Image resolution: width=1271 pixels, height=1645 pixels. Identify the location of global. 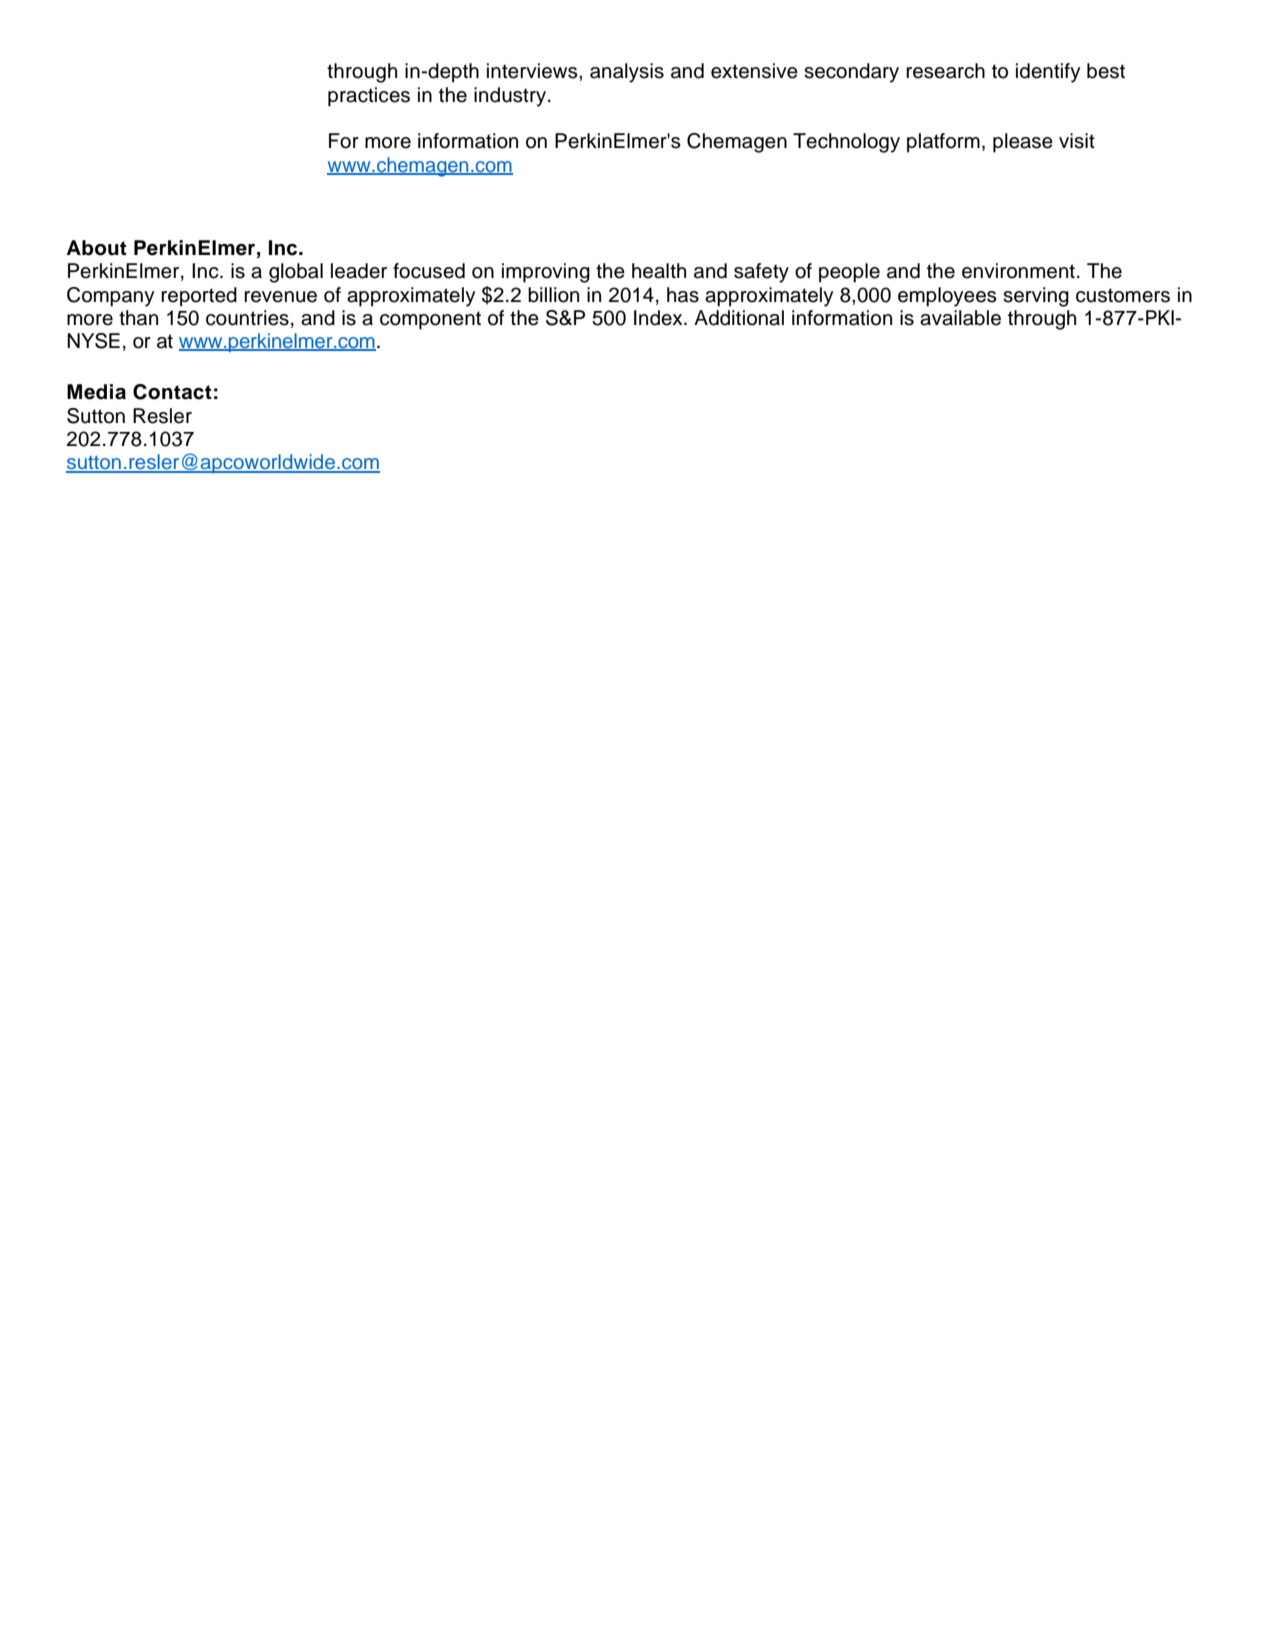
(296, 273).
